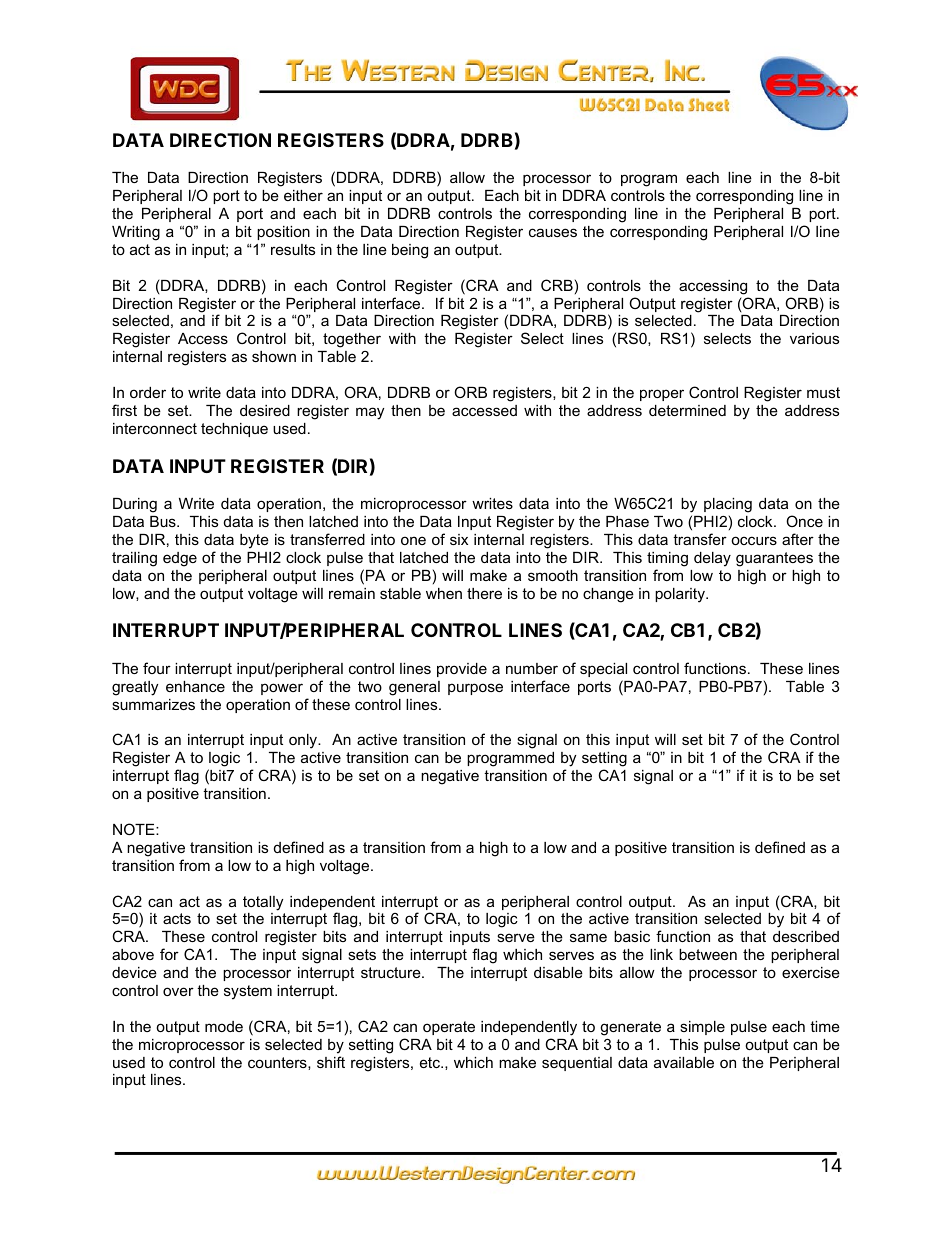  What do you see at coordinates (224, 1026) in the image?
I see `mode` at bounding box center [224, 1026].
